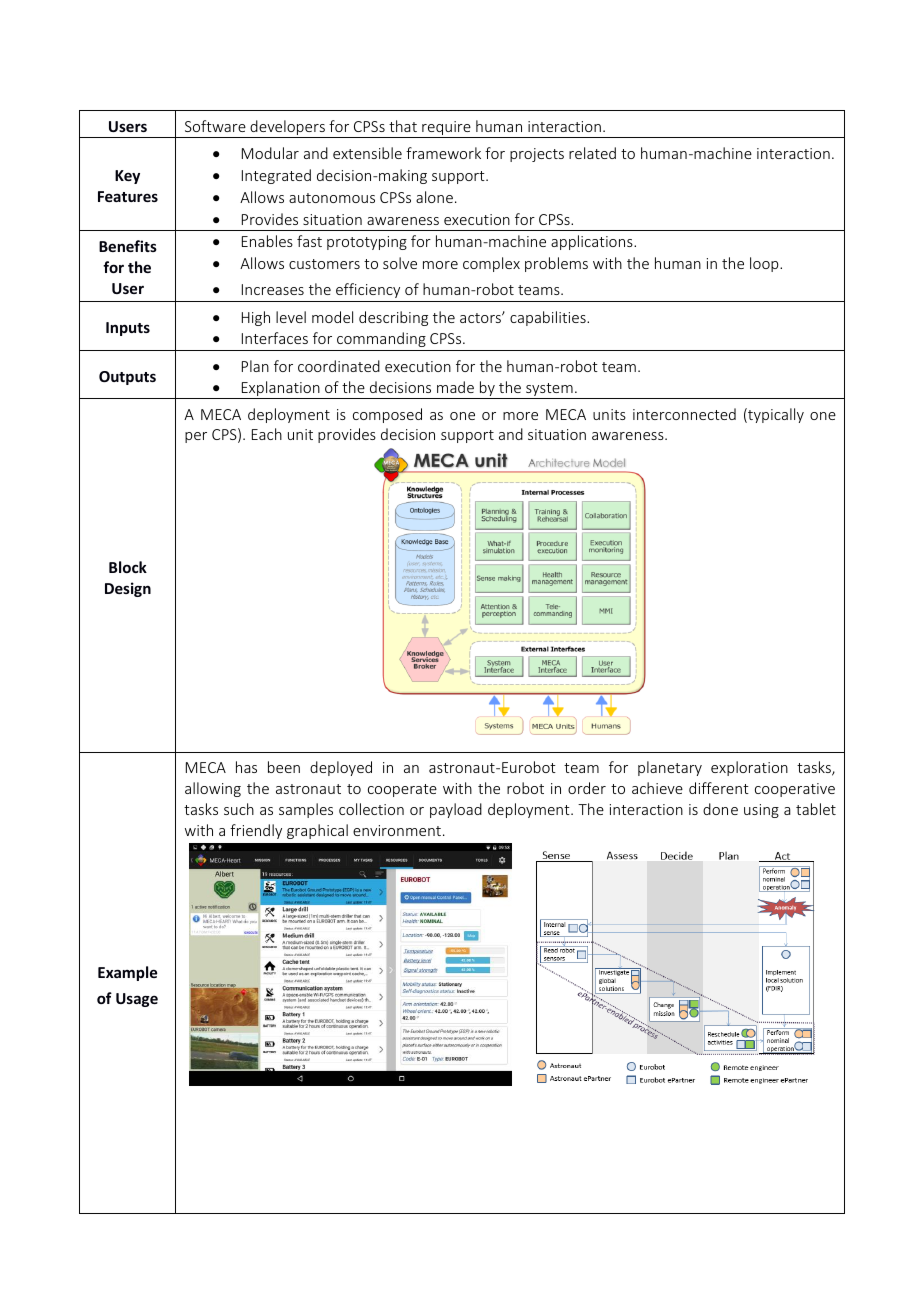 This screenshot has height=1308, width=924. What do you see at coordinates (215, 126) in the screenshot?
I see `Software` at bounding box center [215, 126].
